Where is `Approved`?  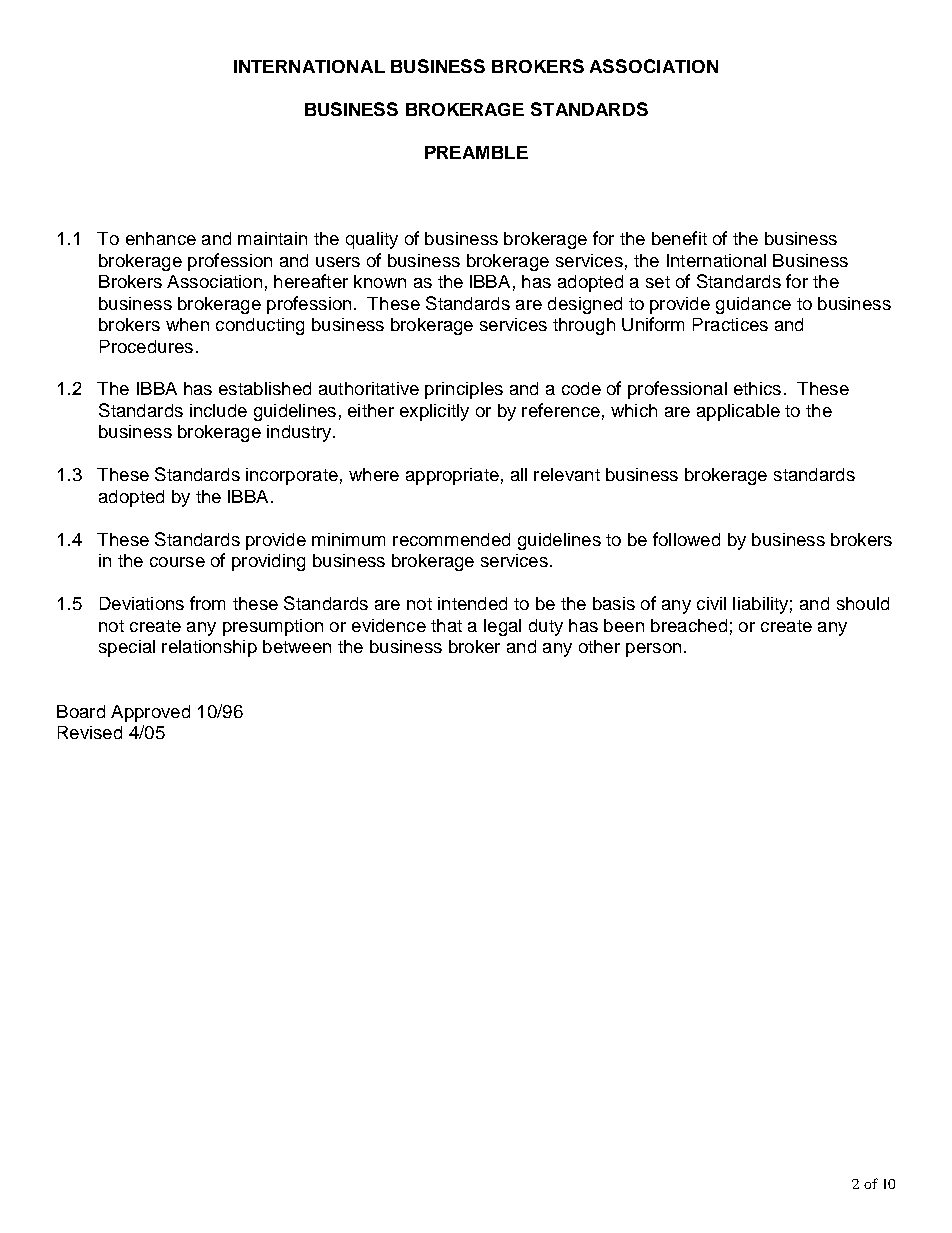
Approved is located at coordinates (150, 713).
